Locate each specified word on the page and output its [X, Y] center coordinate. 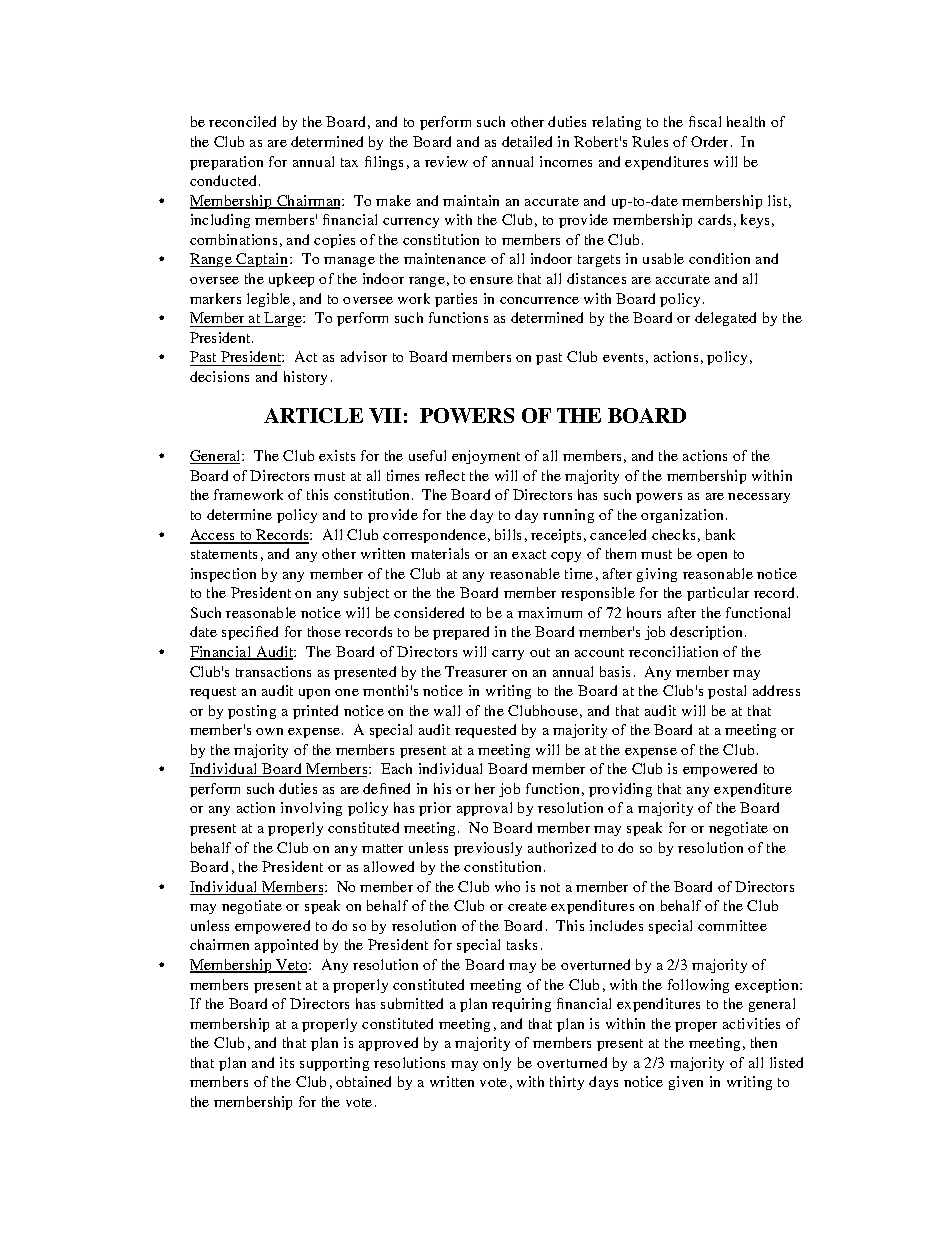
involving [311, 809]
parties [456, 300]
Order [711, 141]
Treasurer [476, 671]
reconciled [242, 121]
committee [732, 925]
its [287, 1062]
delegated [725, 319]
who [507, 886]
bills [508, 534]
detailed [527, 141]
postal [727, 692]
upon [314, 694]
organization [684, 516]
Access [214, 536]
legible [268, 300]
